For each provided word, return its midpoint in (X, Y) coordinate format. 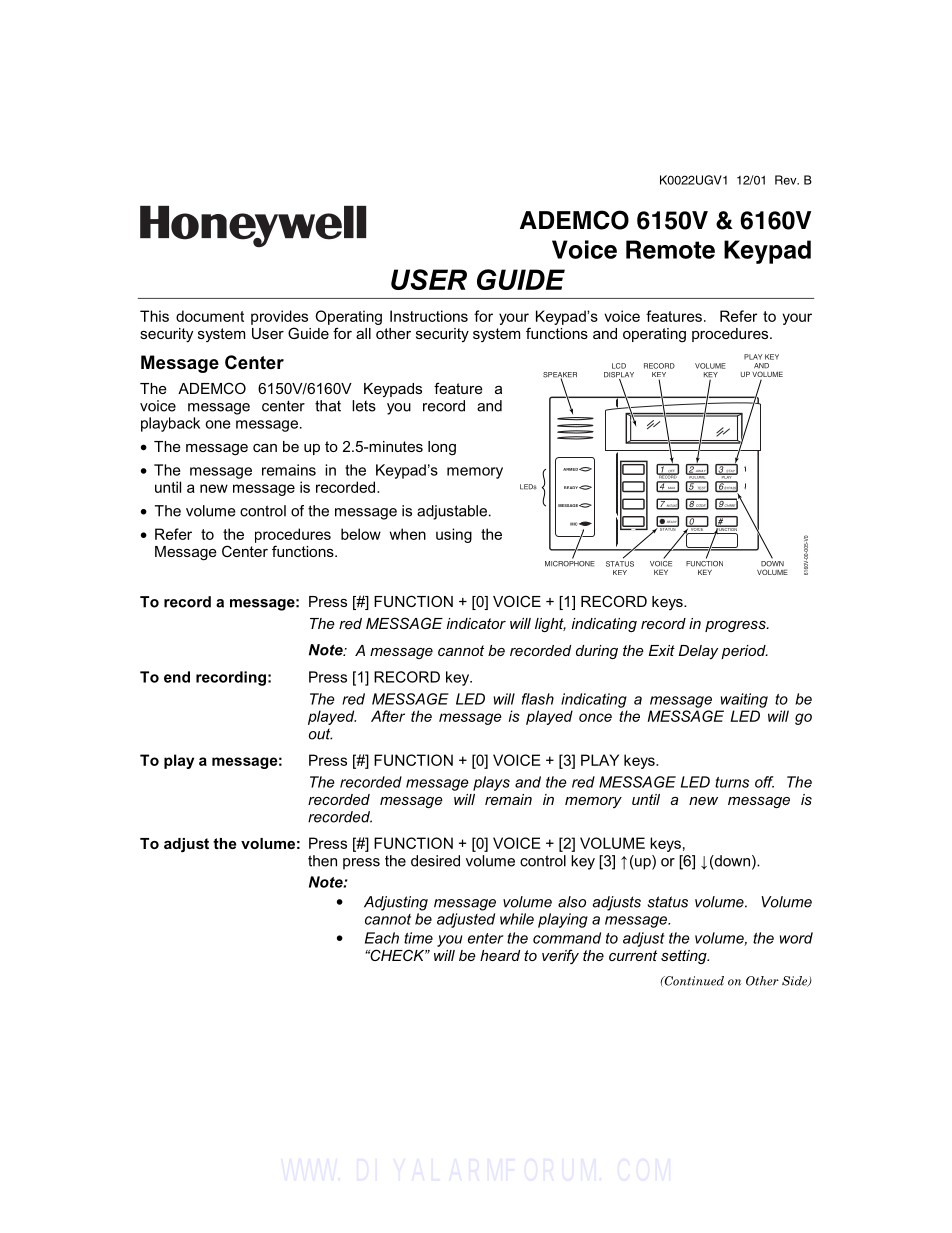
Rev (787, 180)
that (328, 406)
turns (732, 782)
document (210, 316)
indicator (476, 623)
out (320, 734)
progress (736, 626)
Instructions (429, 316)
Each (382, 938)
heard (500, 955)
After (388, 716)
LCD (619, 366)
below (361, 534)
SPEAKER (560, 376)
